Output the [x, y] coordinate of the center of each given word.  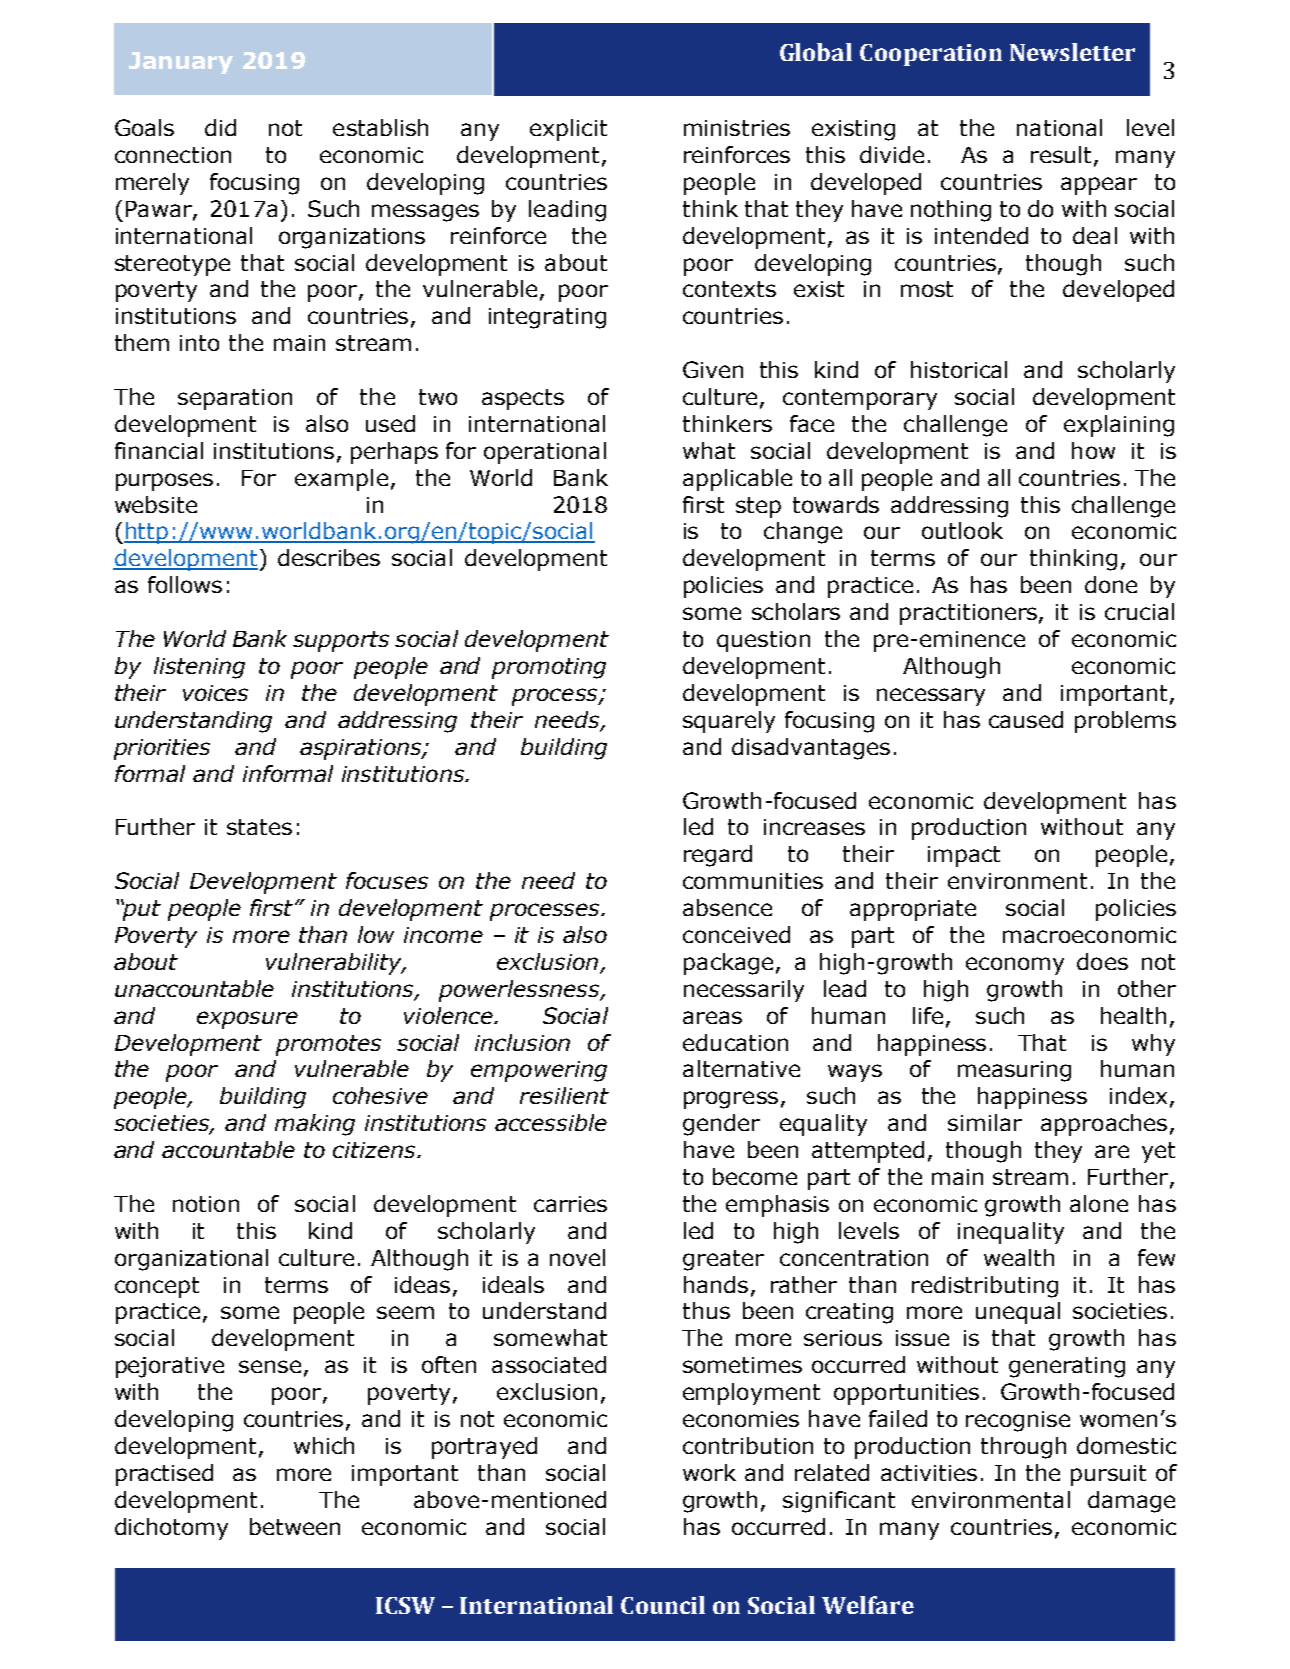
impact [964, 856]
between [295, 1526]
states [259, 827]
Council [663, 1605]
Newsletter [1072, 52]
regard [718, 856]
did [220, 127]
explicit [568, 130]
